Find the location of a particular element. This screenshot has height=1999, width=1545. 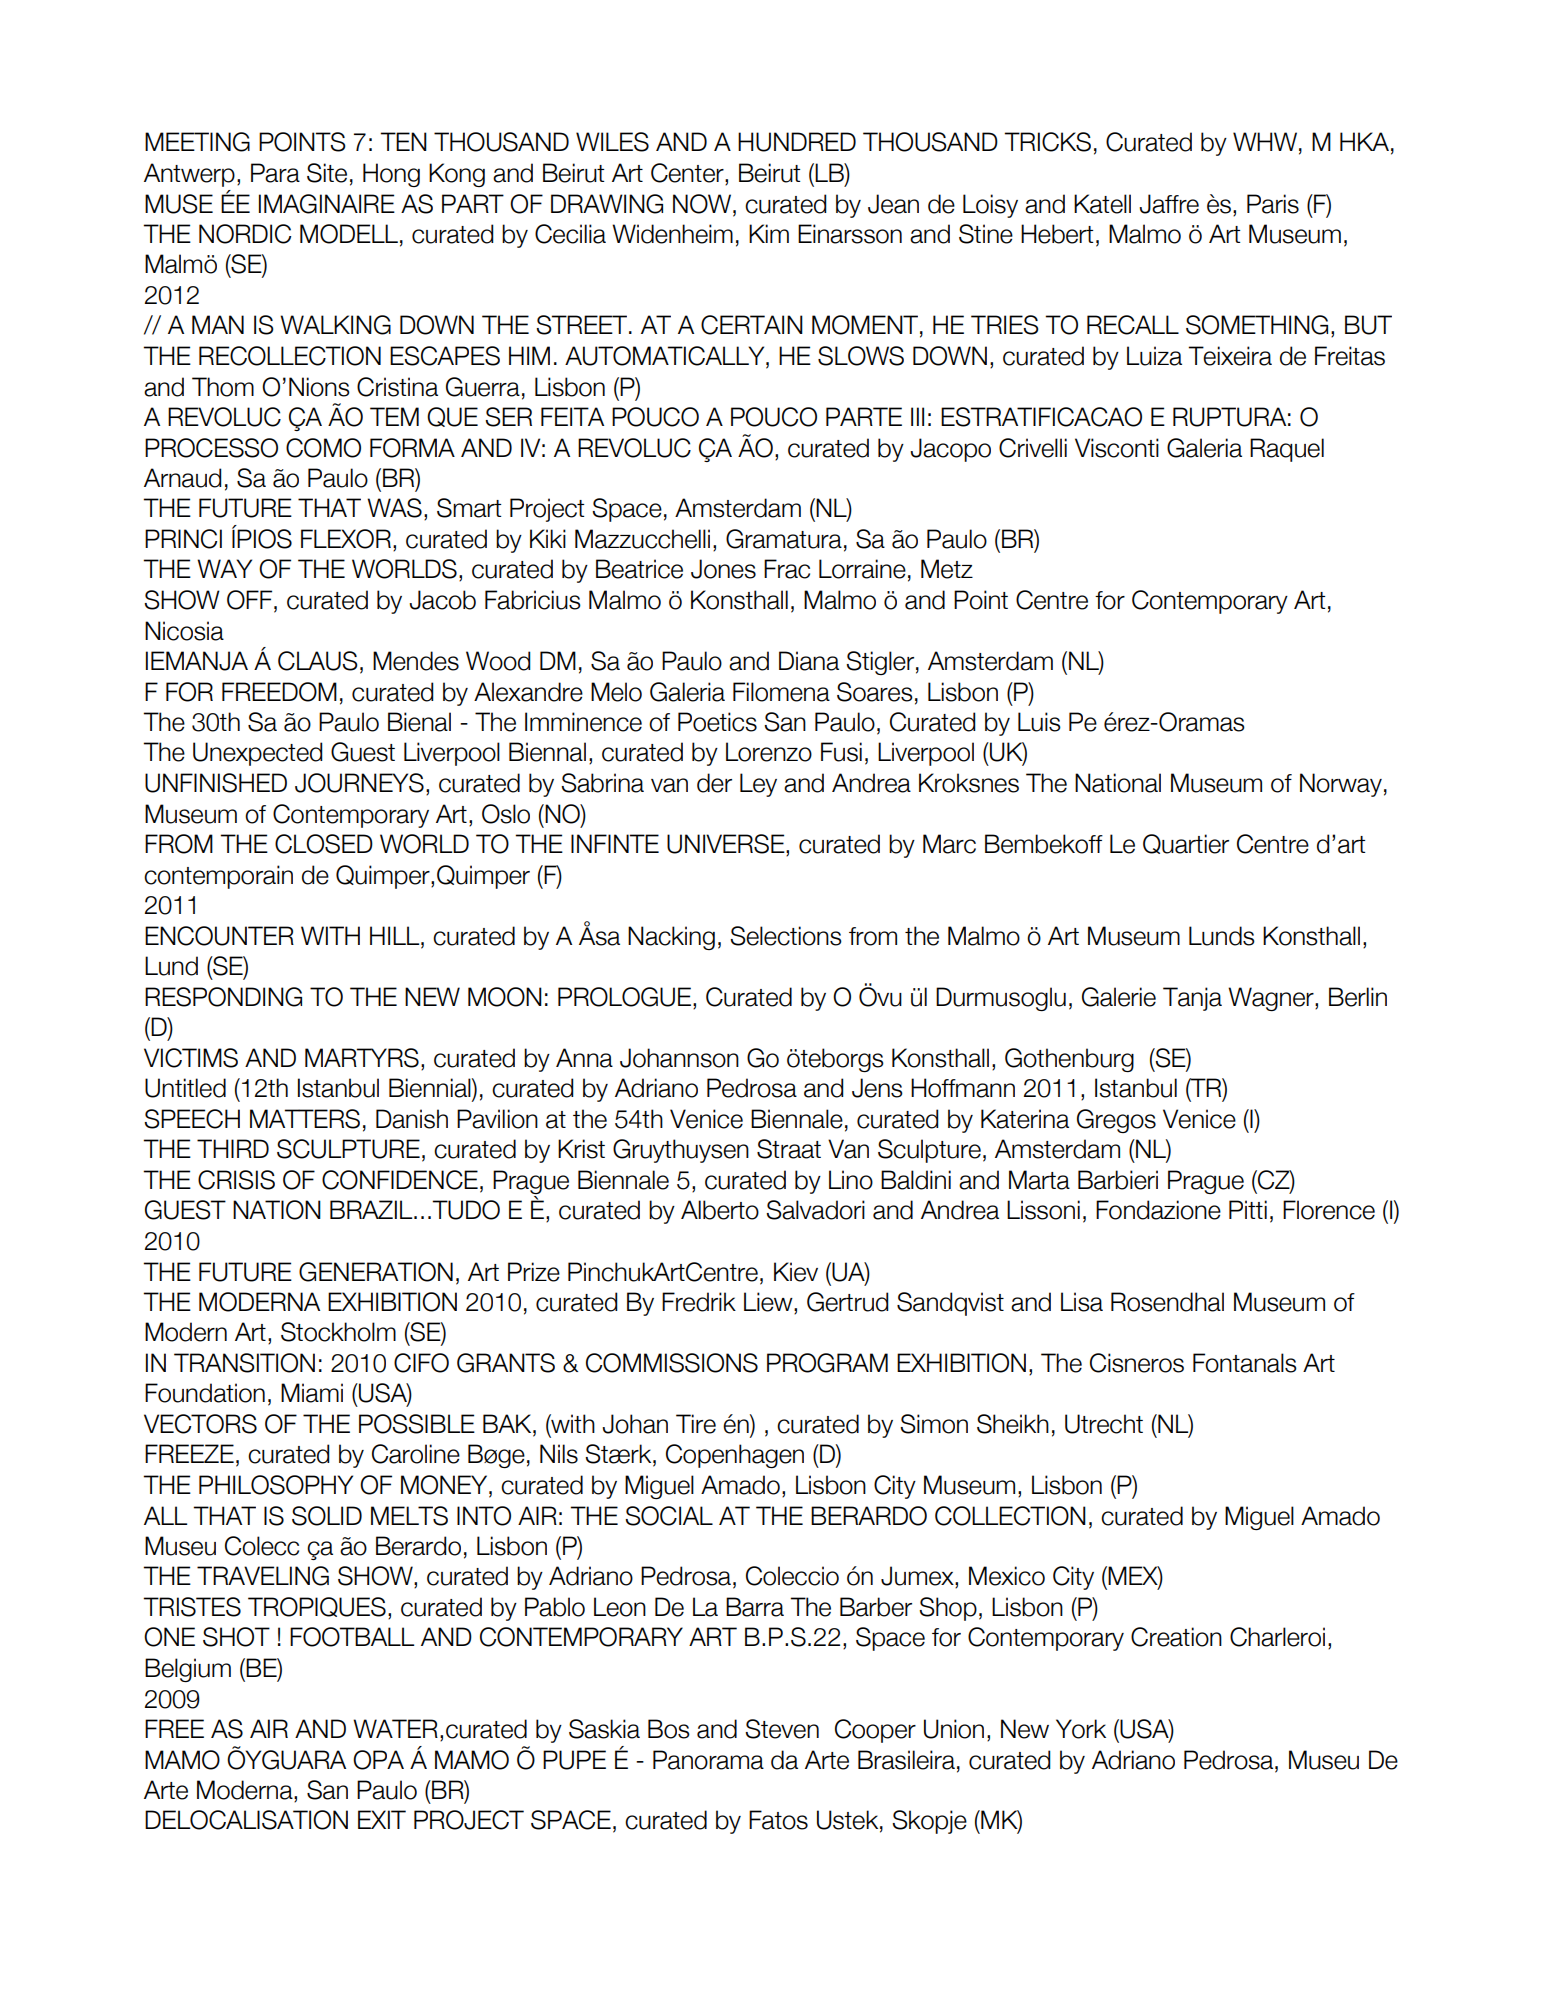

CLAUS is located at coordinates (318, 661).
